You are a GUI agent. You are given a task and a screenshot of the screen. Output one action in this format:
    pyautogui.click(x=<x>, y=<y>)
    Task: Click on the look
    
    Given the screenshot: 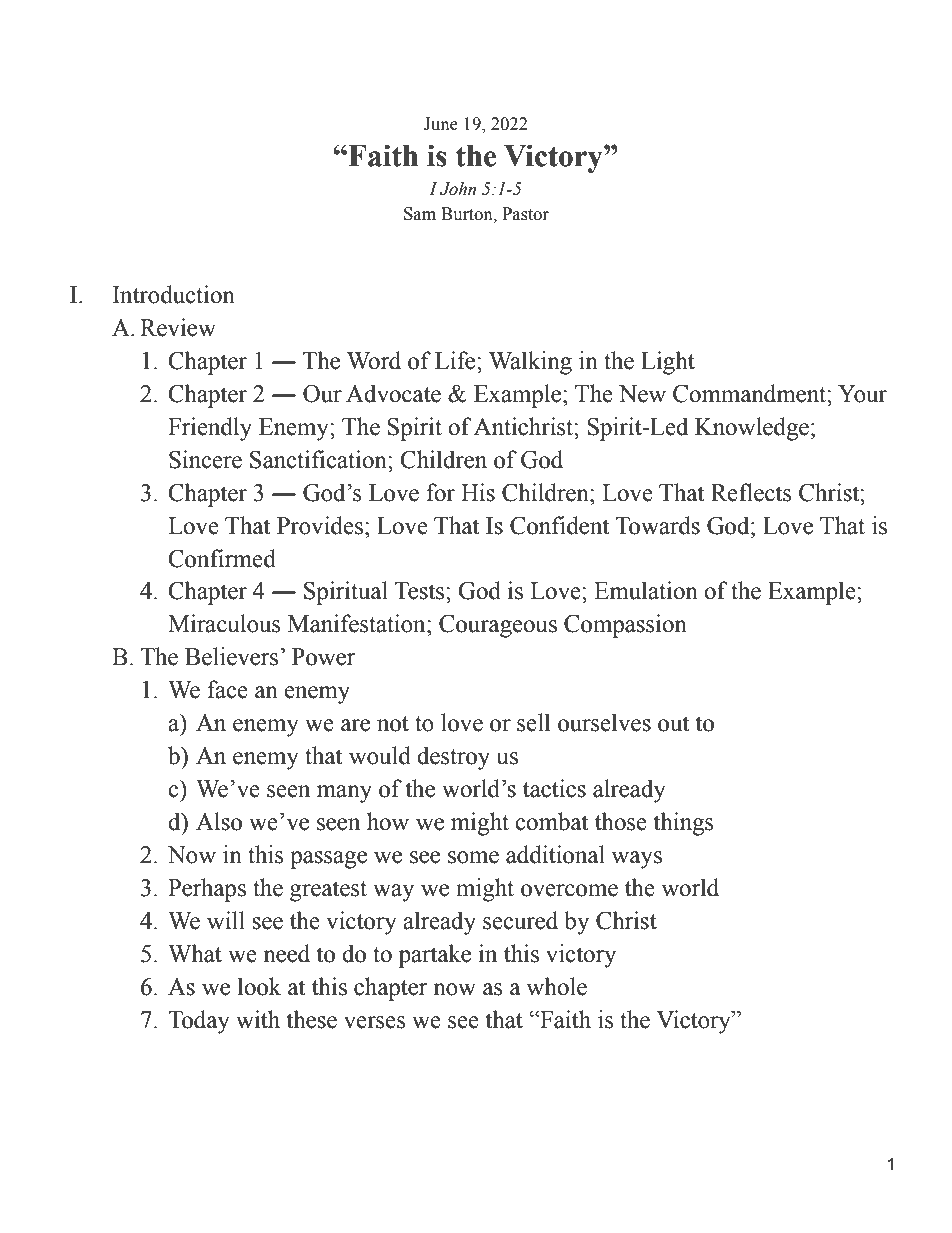 What is the action you would take?
    pyautogui.click(x=259, y=986)
